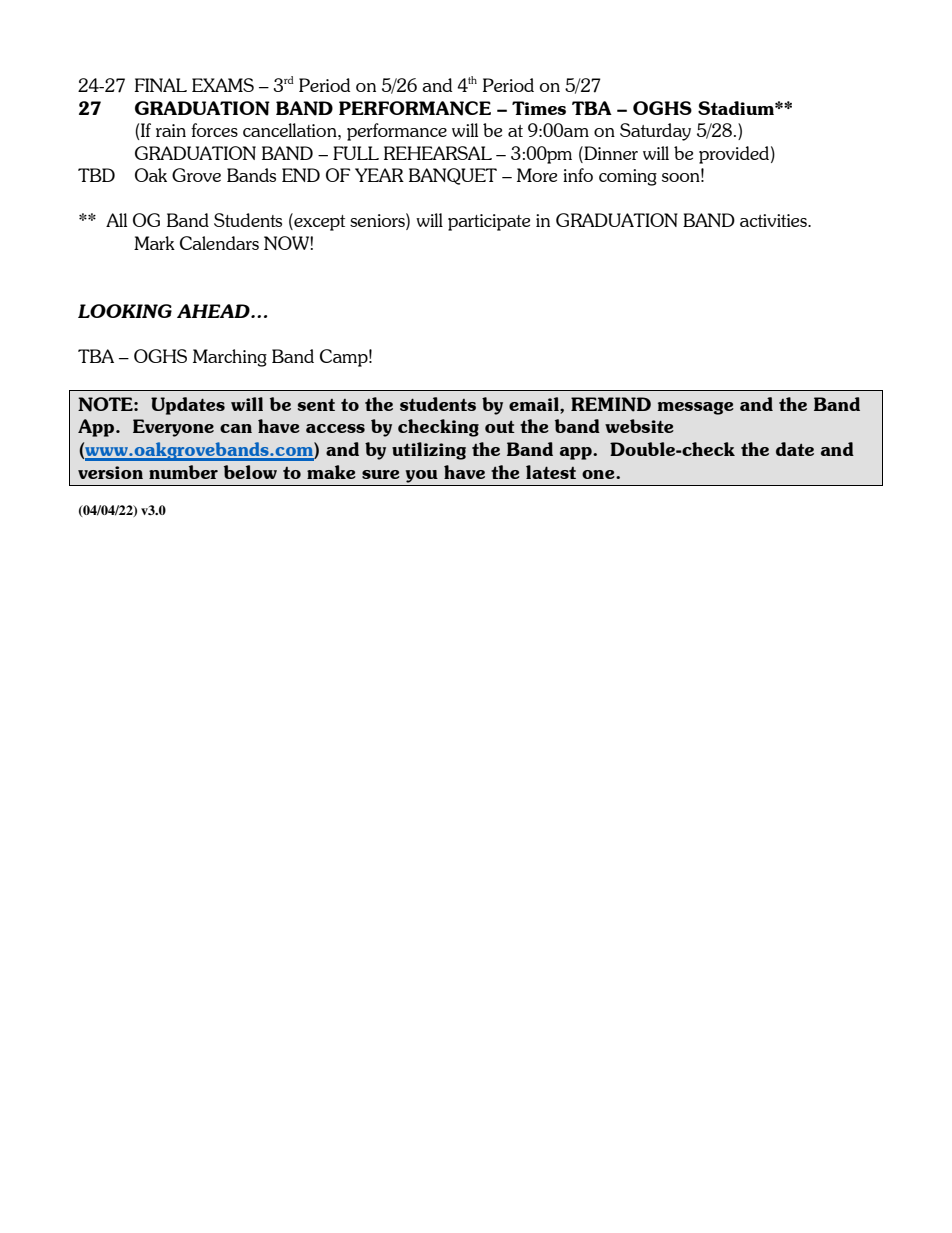  What do you see at coordinates (183, 472) in the document?
I see `number` at bounding box center [183, 472].
